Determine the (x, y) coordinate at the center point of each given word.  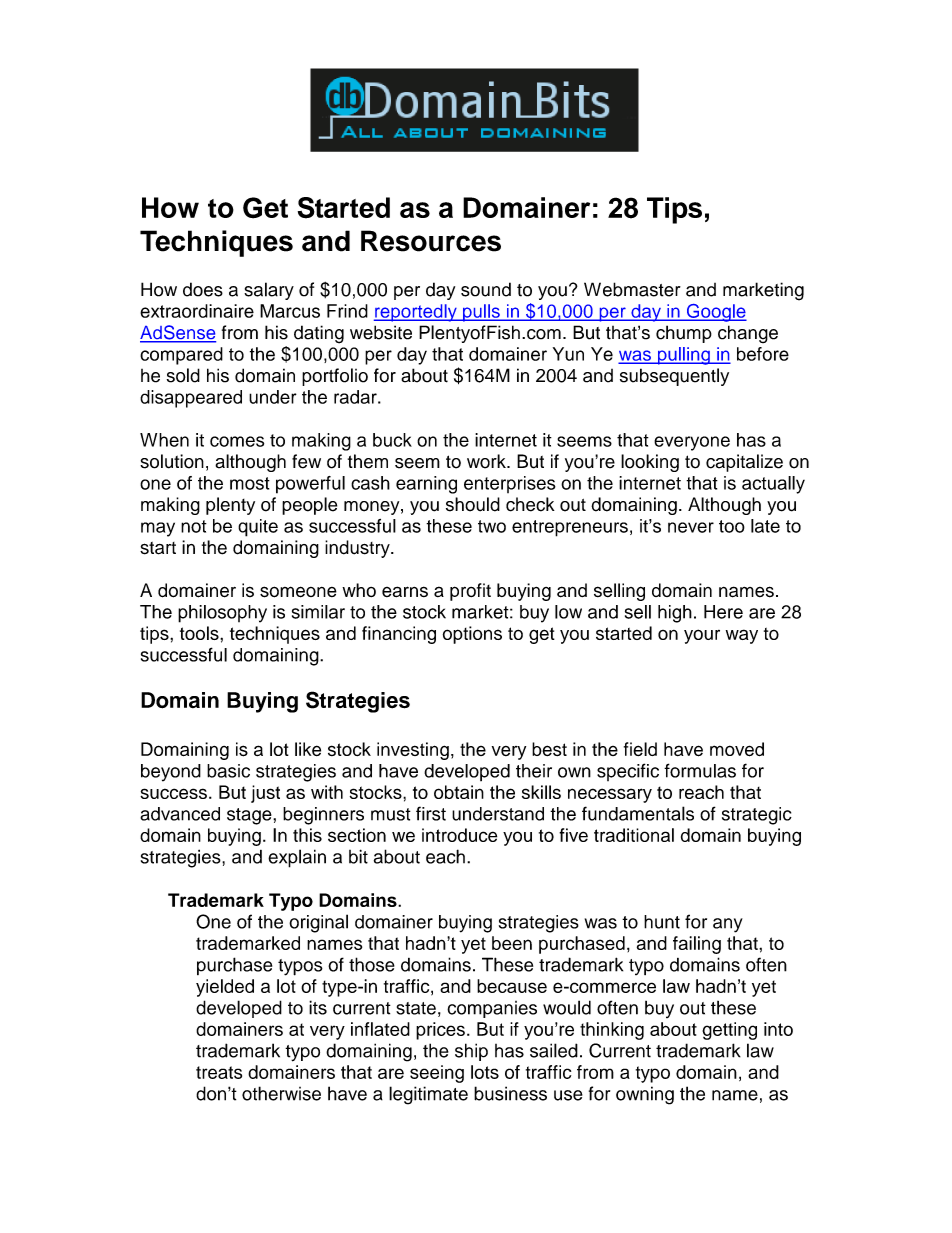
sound (486, 289)
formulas (700, 770)
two (492, 526)
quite (258, 528)
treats (219, 1072)
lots (485, 1072)
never (691, 527)
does (203, 289)
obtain (459, 792)
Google (715, 313)
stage (250, 816)
